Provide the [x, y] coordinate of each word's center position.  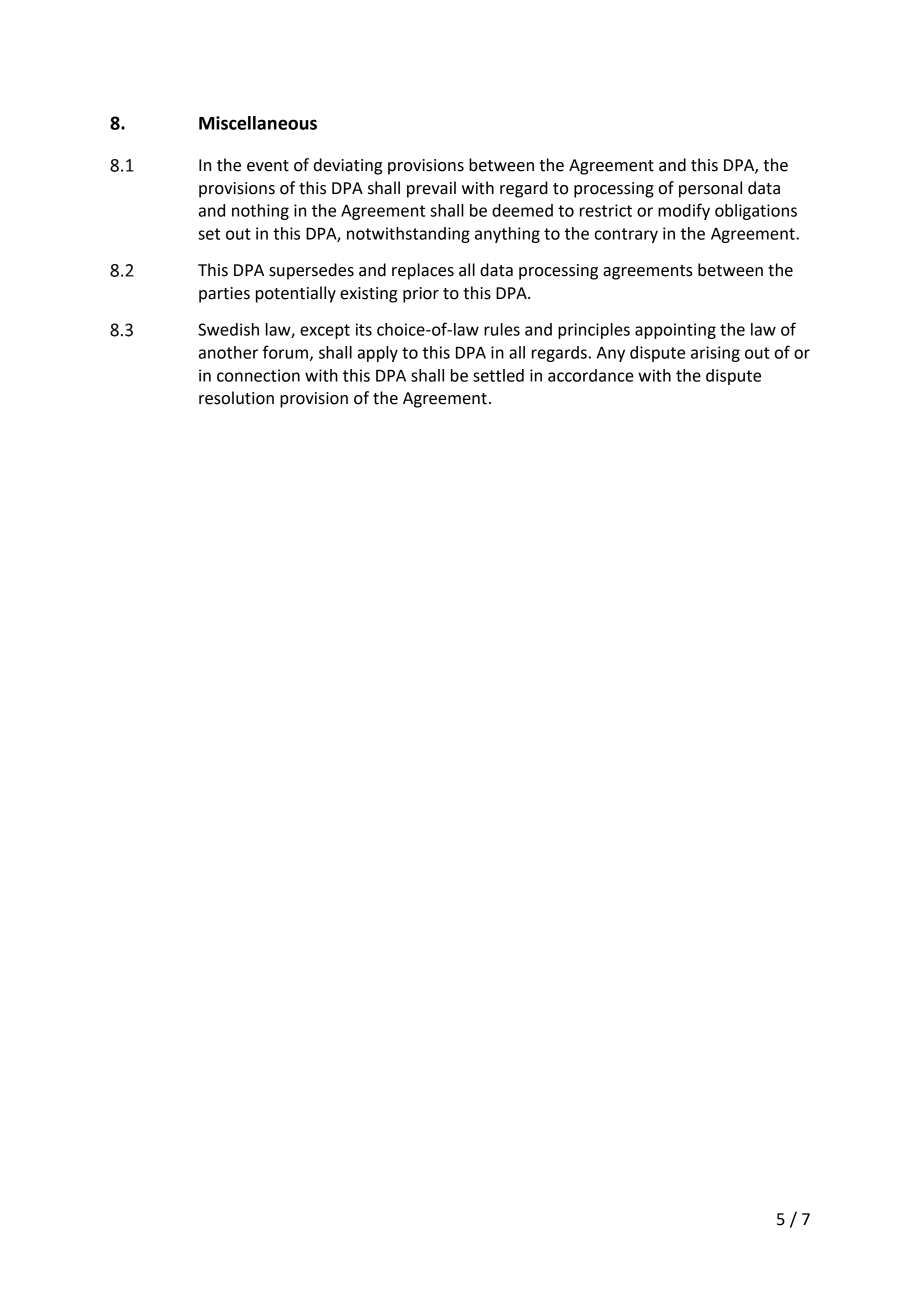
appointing [675, 331]
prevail [431, 189]
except [325, 331]
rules [502, 329]
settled [498, 375]
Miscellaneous [258, 123]
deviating [348, 166]
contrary [626, 235]
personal [710, 189]
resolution [236, 398]
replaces [423, 271]
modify [684, 211]
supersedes [311, 271]
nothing [260, 212]
